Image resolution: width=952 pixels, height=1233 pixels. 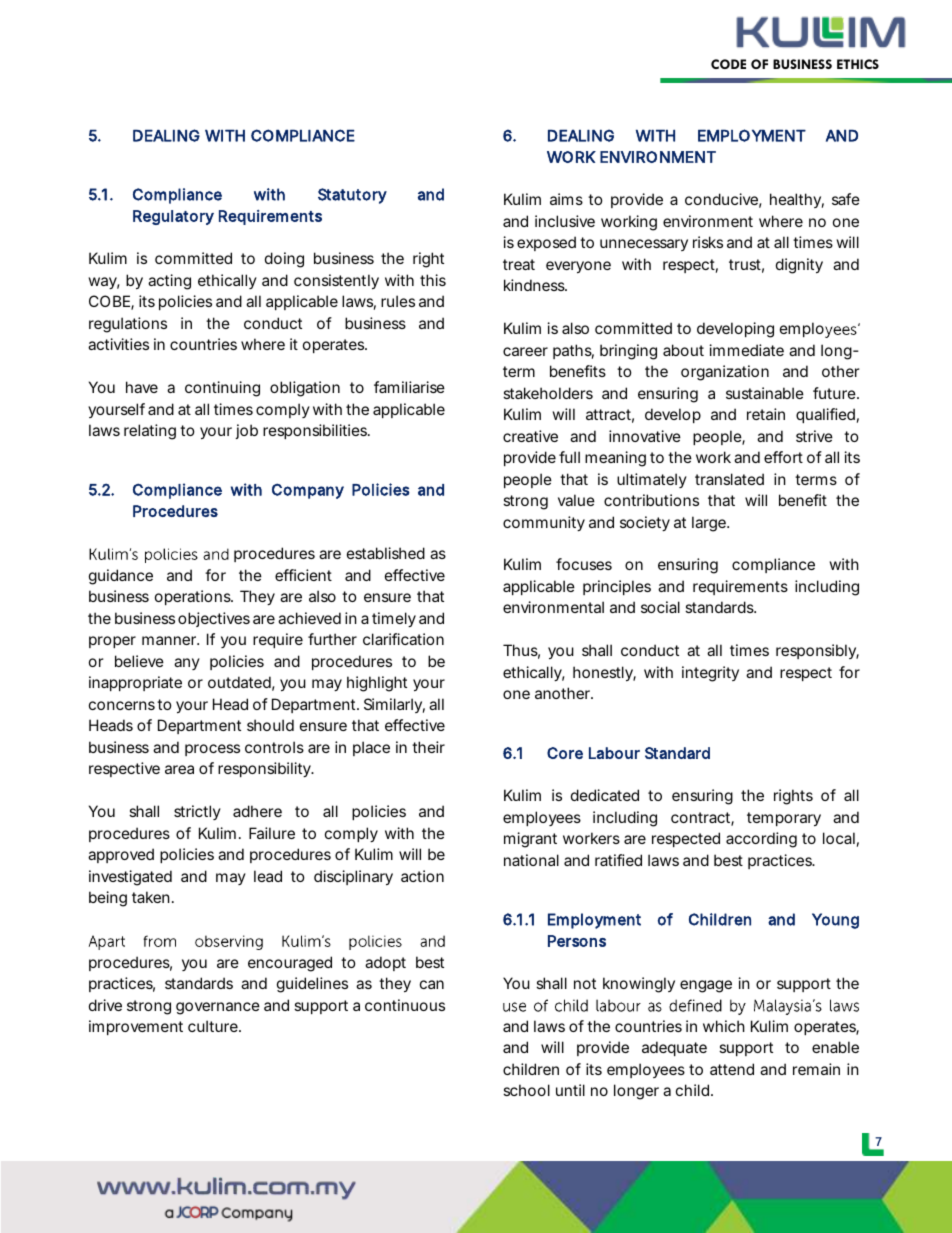 I want to click on migrant, so click(x=530, y=840).
